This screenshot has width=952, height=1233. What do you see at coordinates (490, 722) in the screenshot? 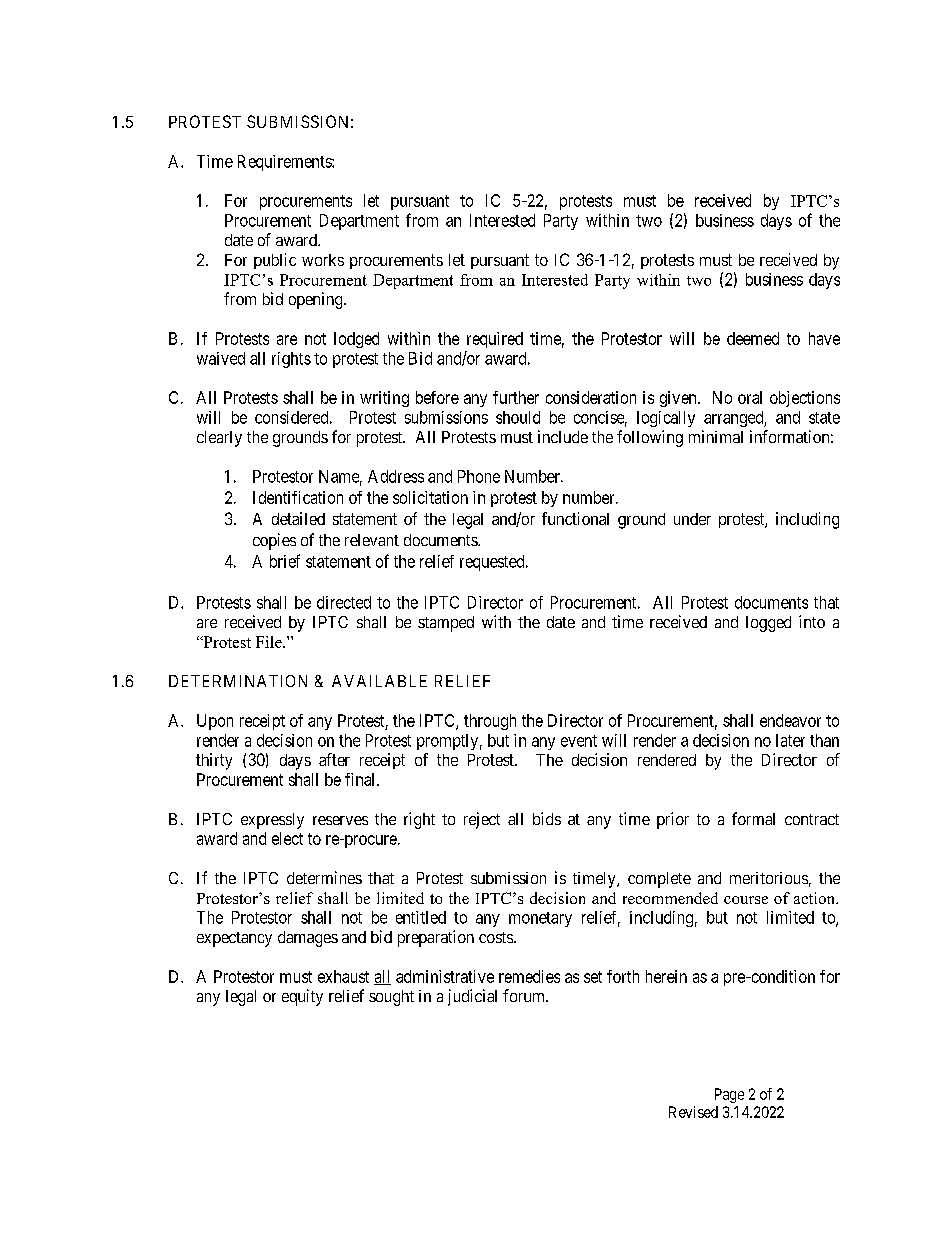
I see `through` at bounding box center [490, 722].
